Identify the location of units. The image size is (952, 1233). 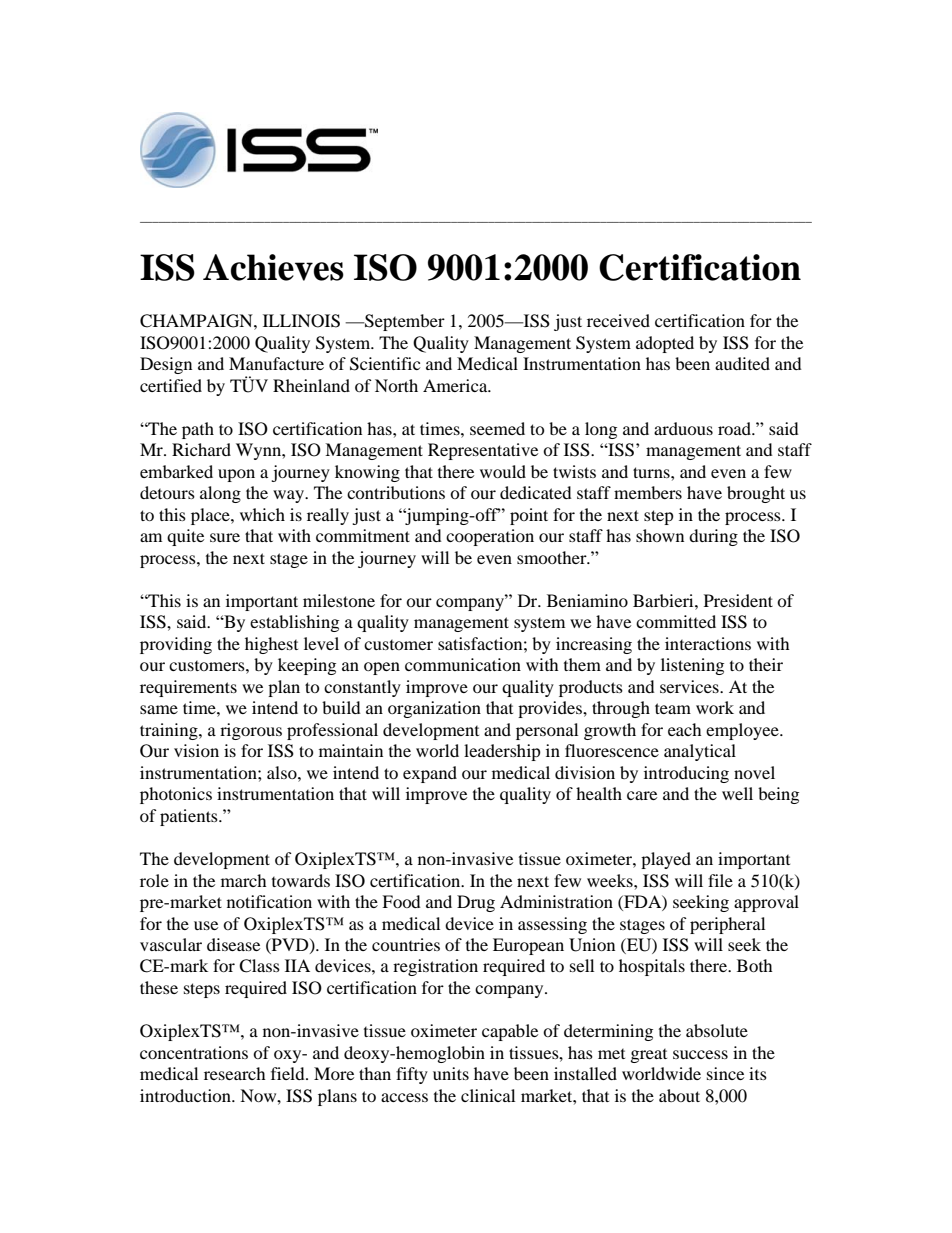
(451, 1073).
